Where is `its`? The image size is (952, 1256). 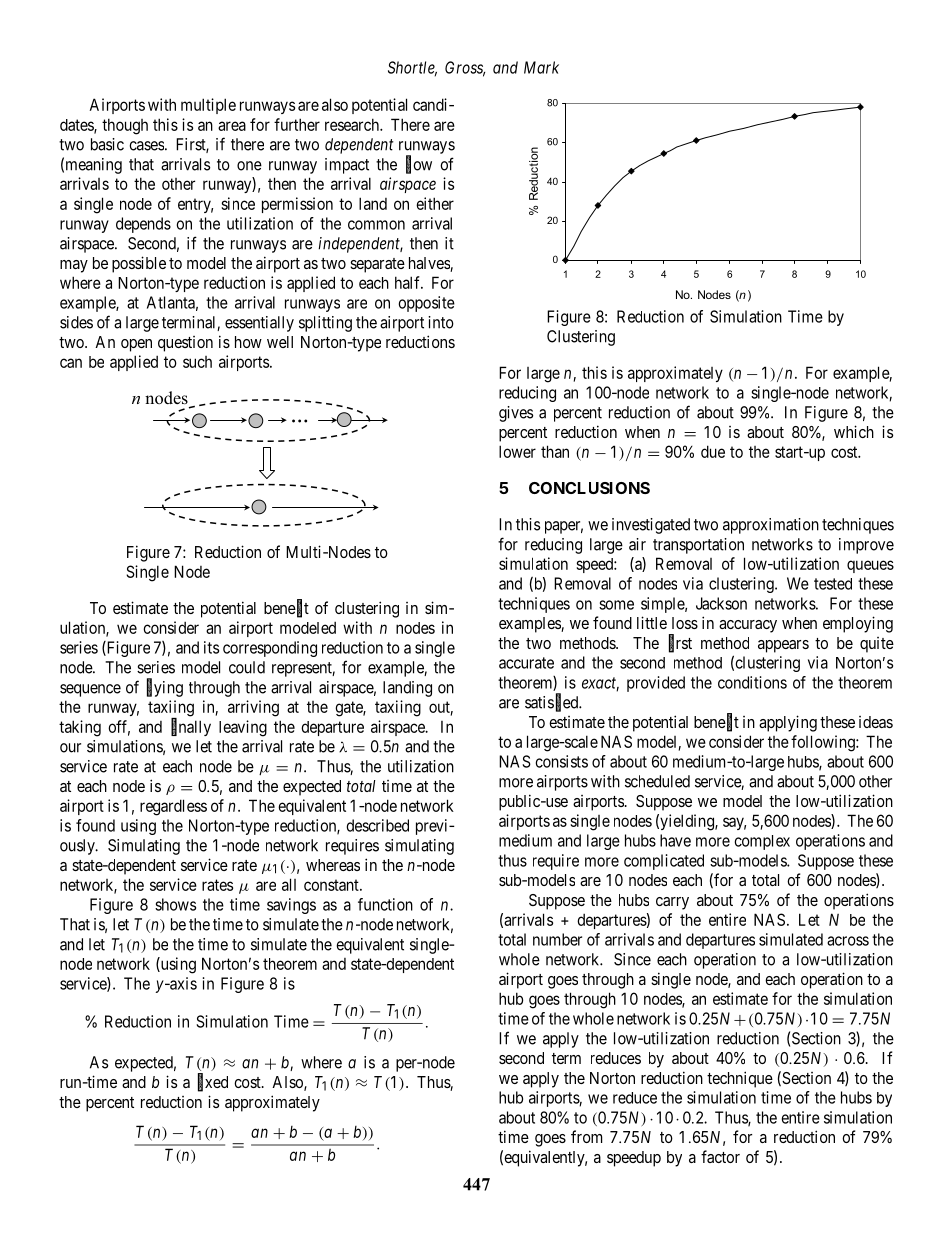
its is located at coordinates (211, 647).
